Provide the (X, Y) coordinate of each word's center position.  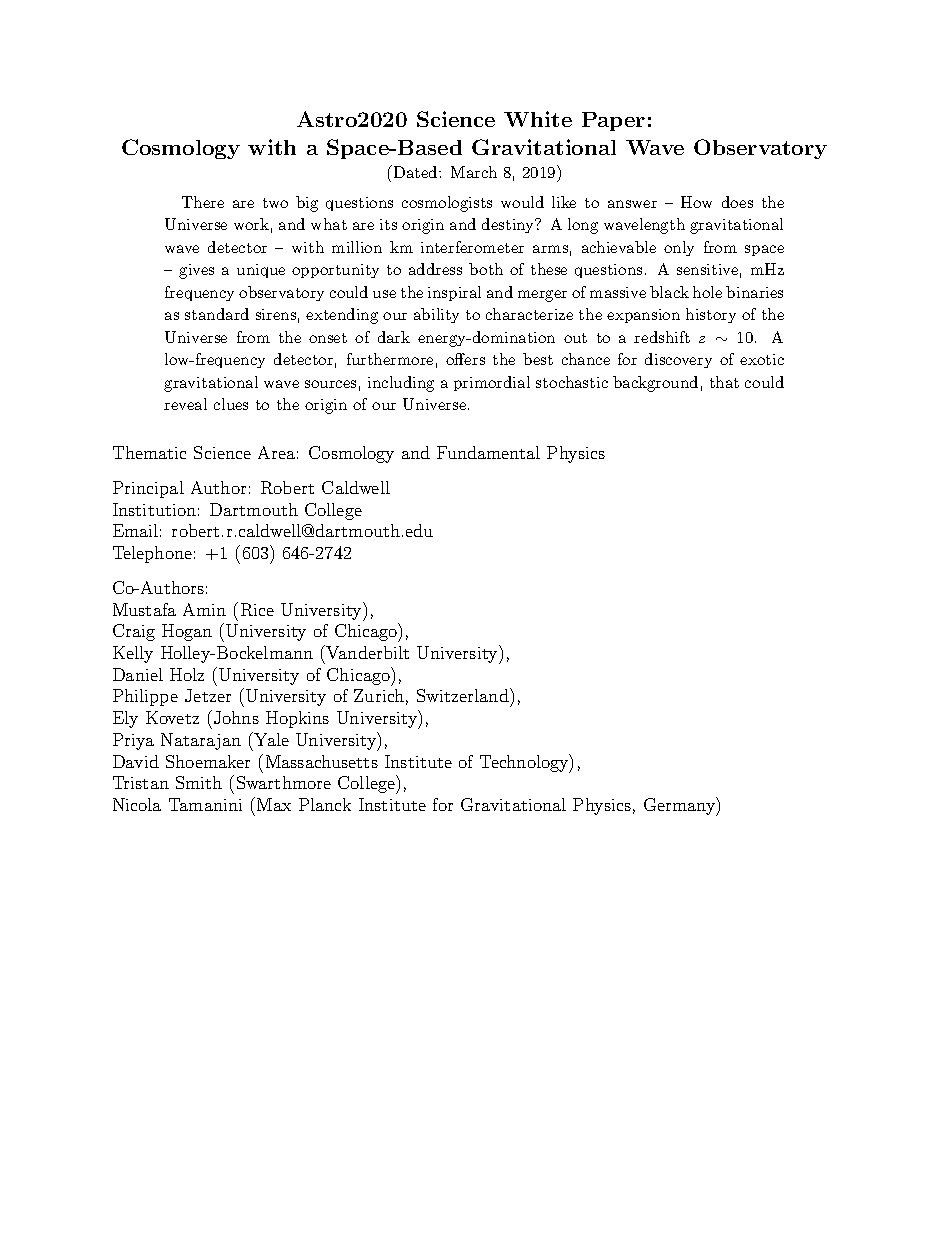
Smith (199, 782)
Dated (415, 171)
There (203, 202)
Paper (613, 121)
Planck (325, 804)
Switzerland (464, 695)
